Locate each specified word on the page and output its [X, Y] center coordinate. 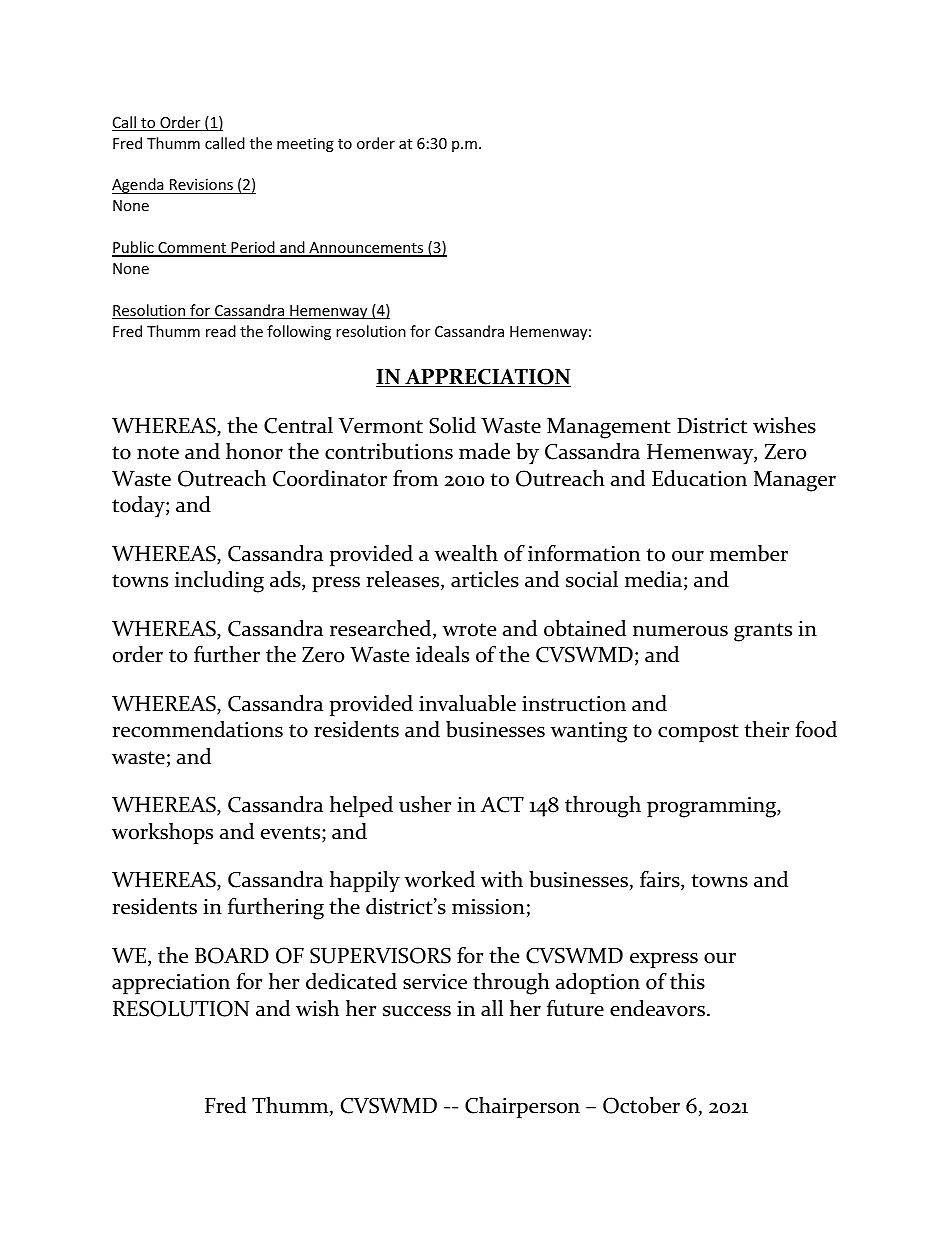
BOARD [232, 955]
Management [609, 428]
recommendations [198, 729]
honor [254, 451]
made [484, 451]
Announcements [366, 249]
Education [699, 478]
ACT [502, 805]
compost [698, 733]
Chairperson [522, 1107]
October [641, 1105]
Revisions [201, 186]
